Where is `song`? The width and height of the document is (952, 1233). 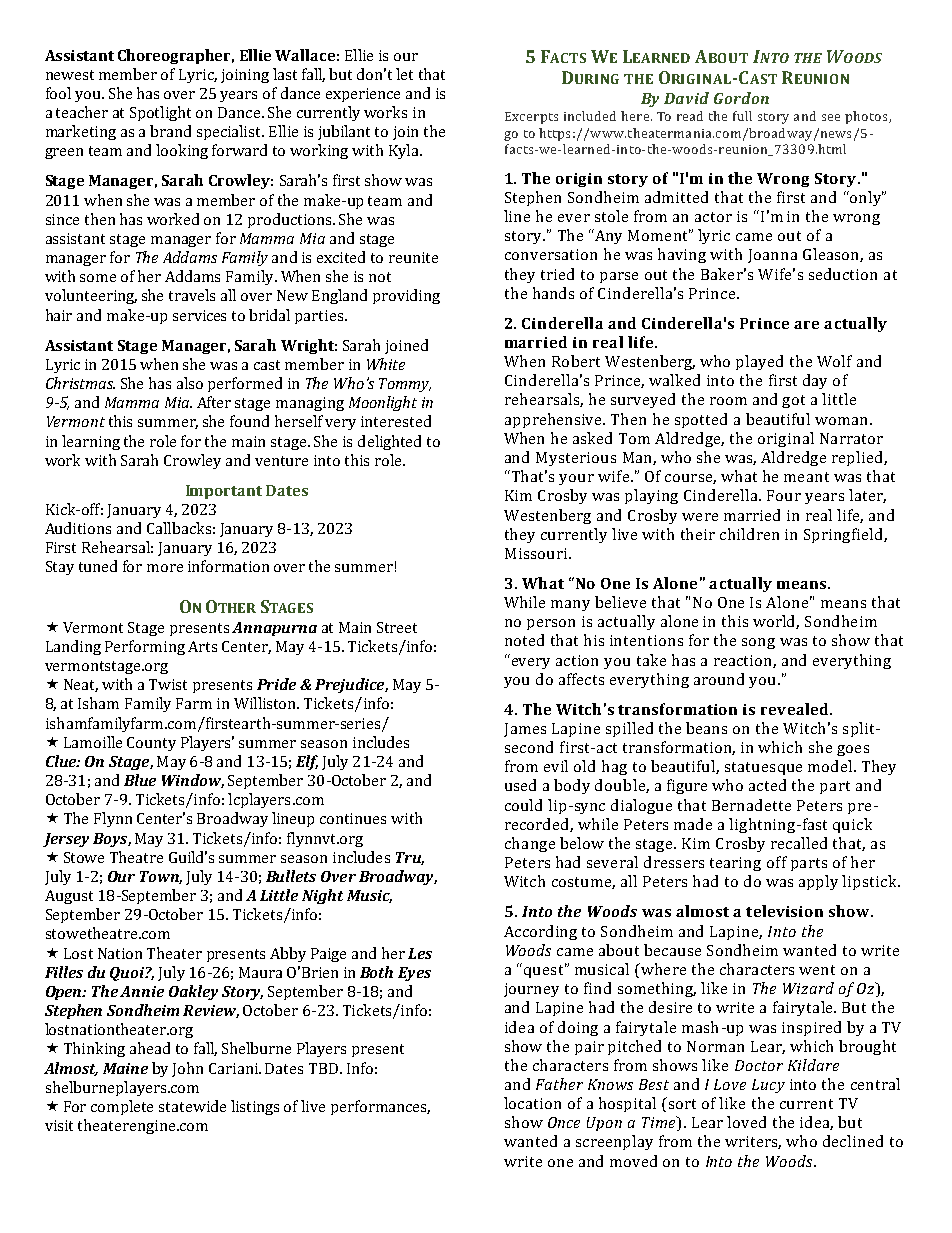 song is located at coordinates (758, 643).
